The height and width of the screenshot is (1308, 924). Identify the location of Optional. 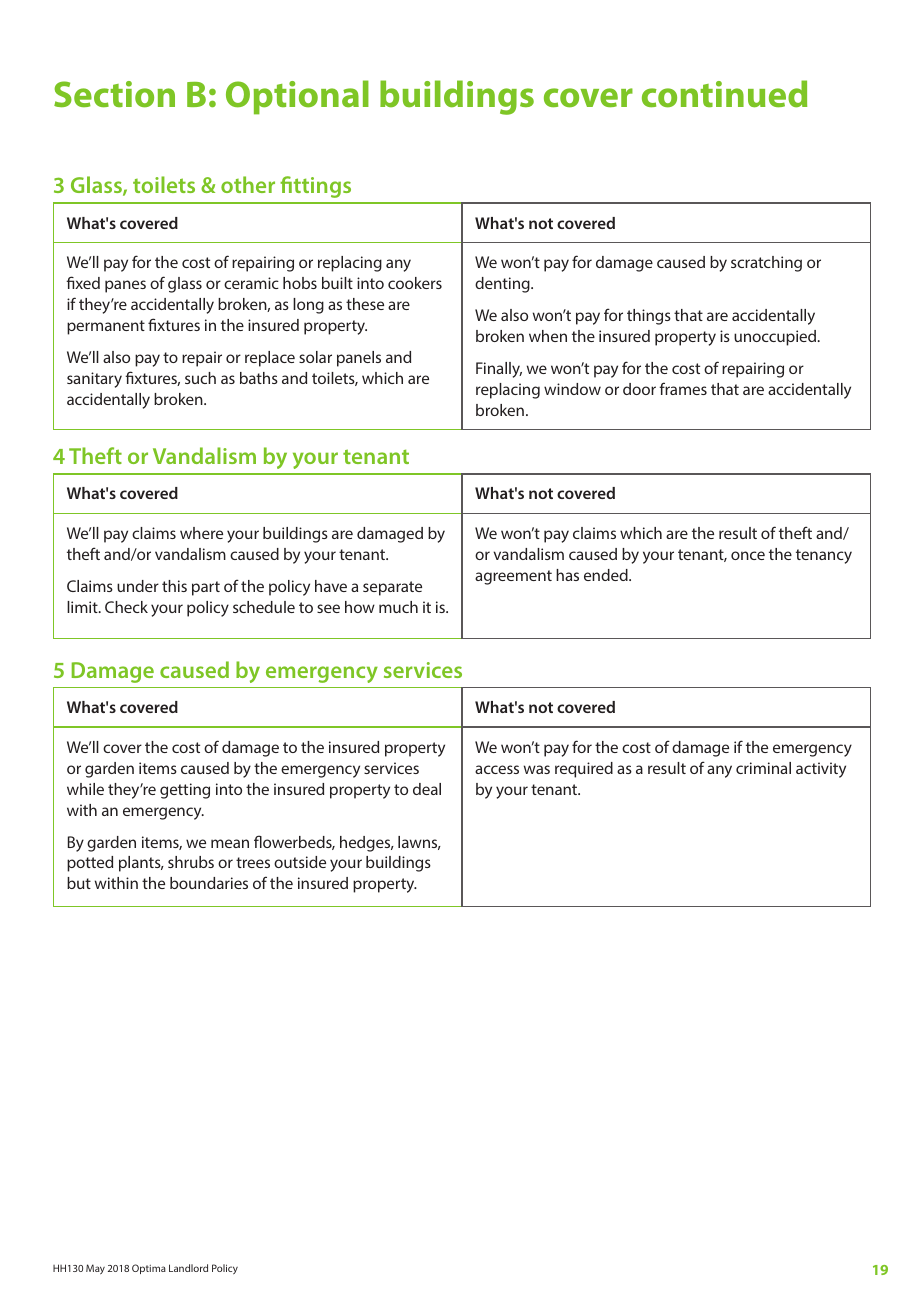
(297, 97).
